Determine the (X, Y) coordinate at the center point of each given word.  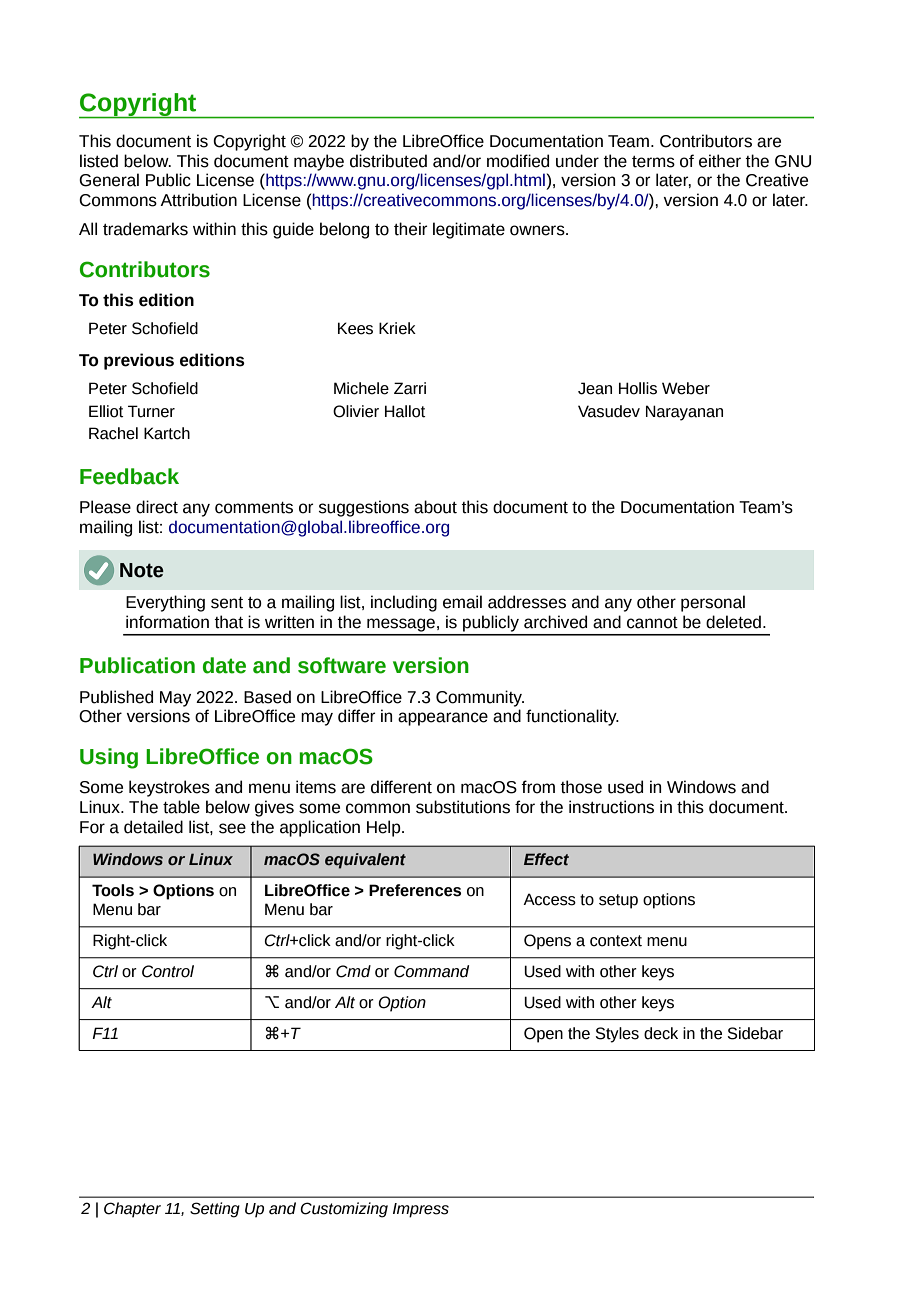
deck (661, 1033)
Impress (421, 1210)
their (411, 229)
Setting (215, 1210)
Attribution (198, 200)
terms (653, 162)
